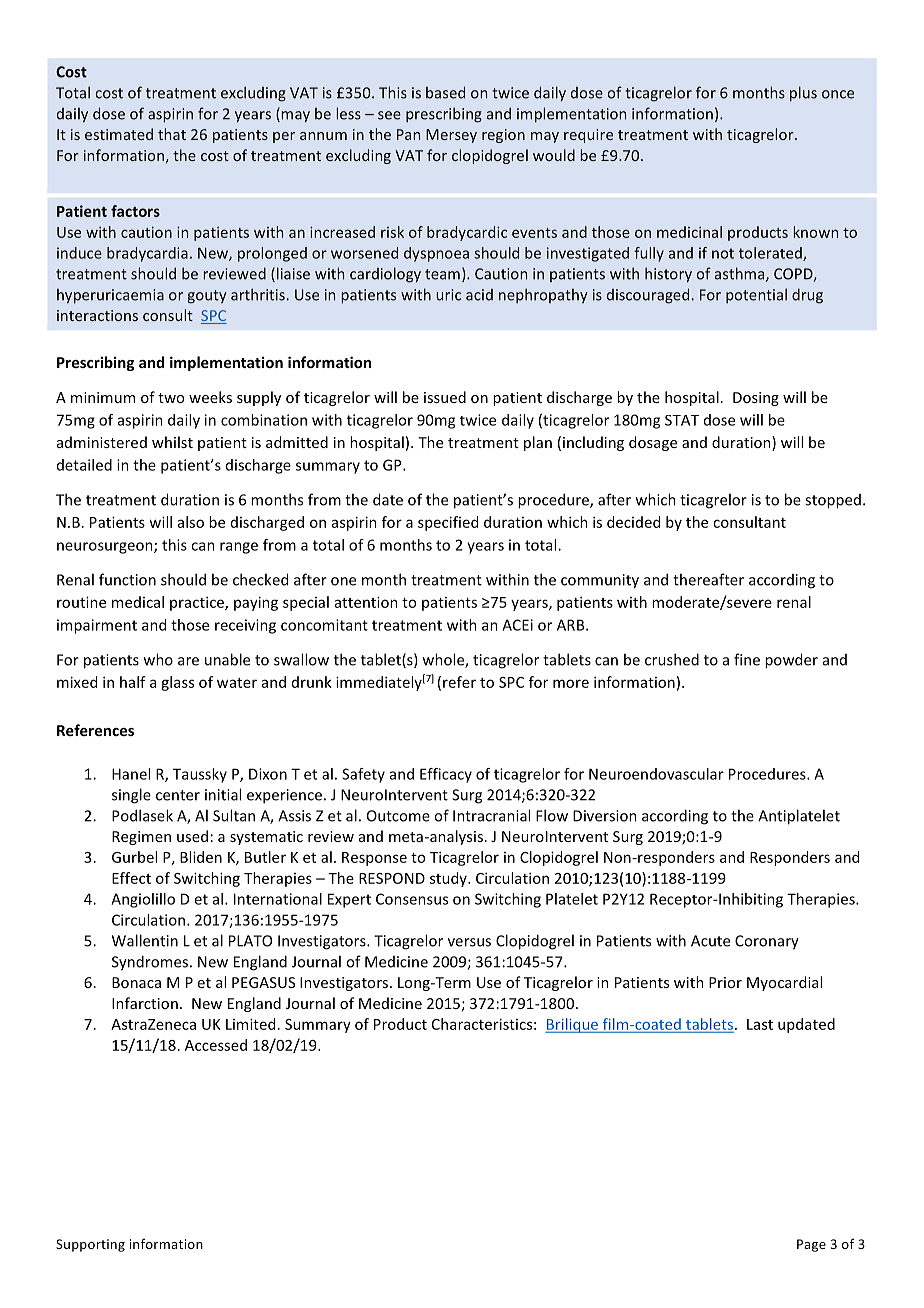 The width and height of the screenshot is (924, 1308). Describe the element at coordinates (803, 94) in the screenshot. I see `plus` at that location.
